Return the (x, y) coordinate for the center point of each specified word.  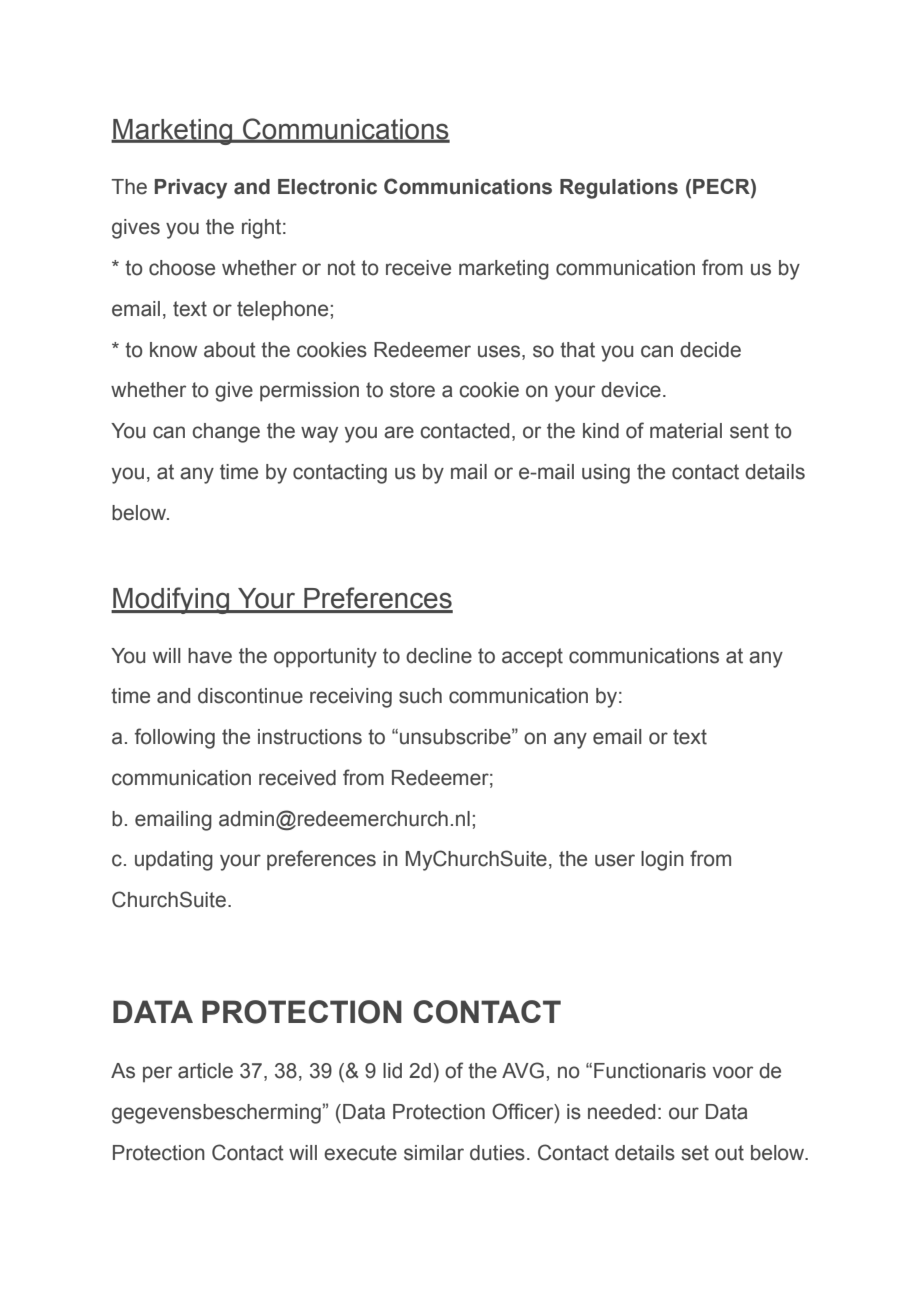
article (205, 1071)
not (342, 268)
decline (439, 656)
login (662, 861)
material (686, 431)
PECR (722, 186)
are (399, 432)
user (615, 860)
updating (174, 861)
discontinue (250, 696)
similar (434, 1153)
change (226, 433)
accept (532, 657)
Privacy (191, 189)
